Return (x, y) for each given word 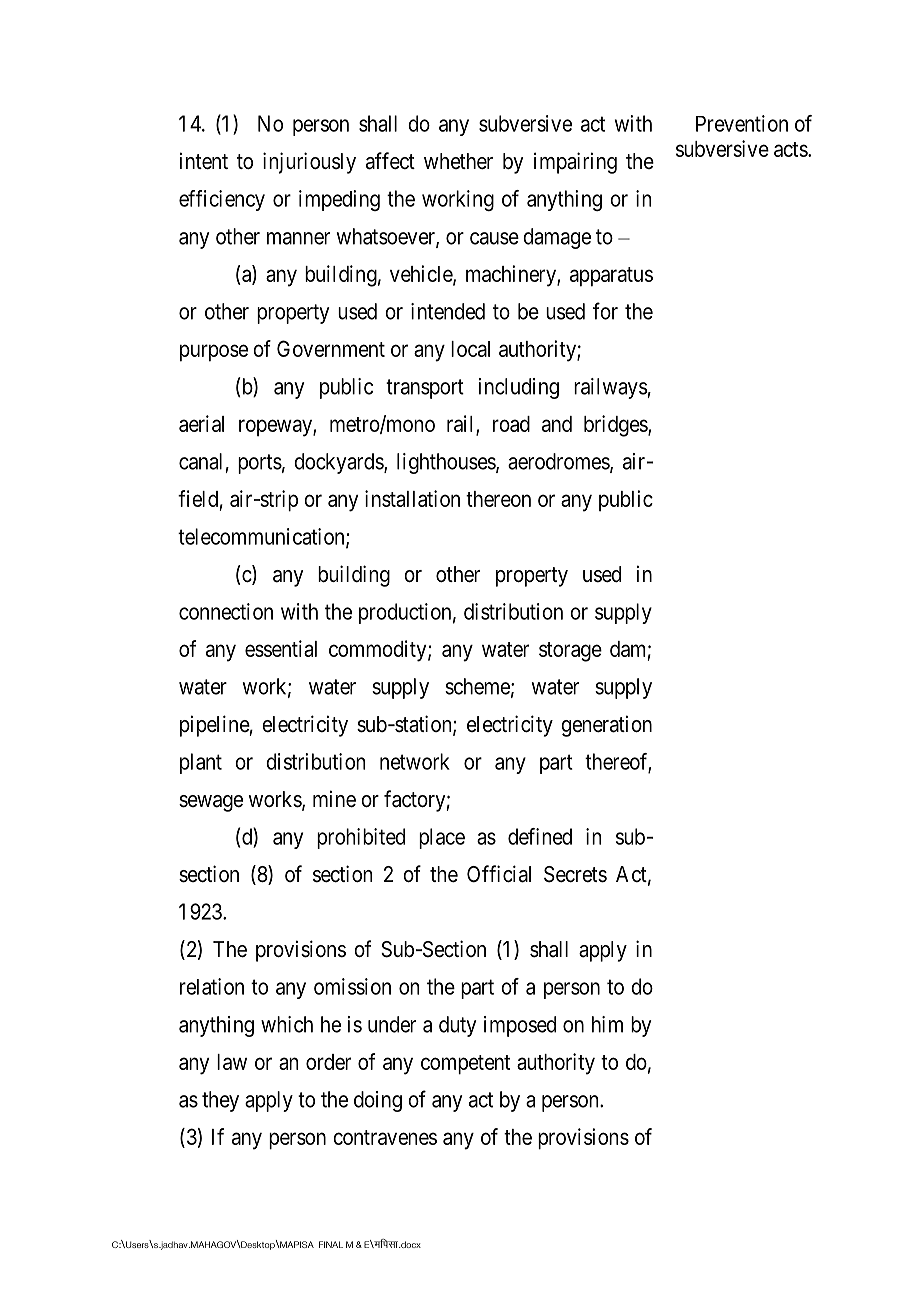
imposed (520, 1026)
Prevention (742, 123)
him (607, 1024)
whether (458, 161)
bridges (616, 426)
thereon (498, 499)
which (287, 1024)
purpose (214, 353)
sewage (211, 803)
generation (606, 726)
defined (540, 836)
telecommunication (262, 537)
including (519, 388)
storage (570, 652)
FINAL (331, 1244)
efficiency (222, 200)
